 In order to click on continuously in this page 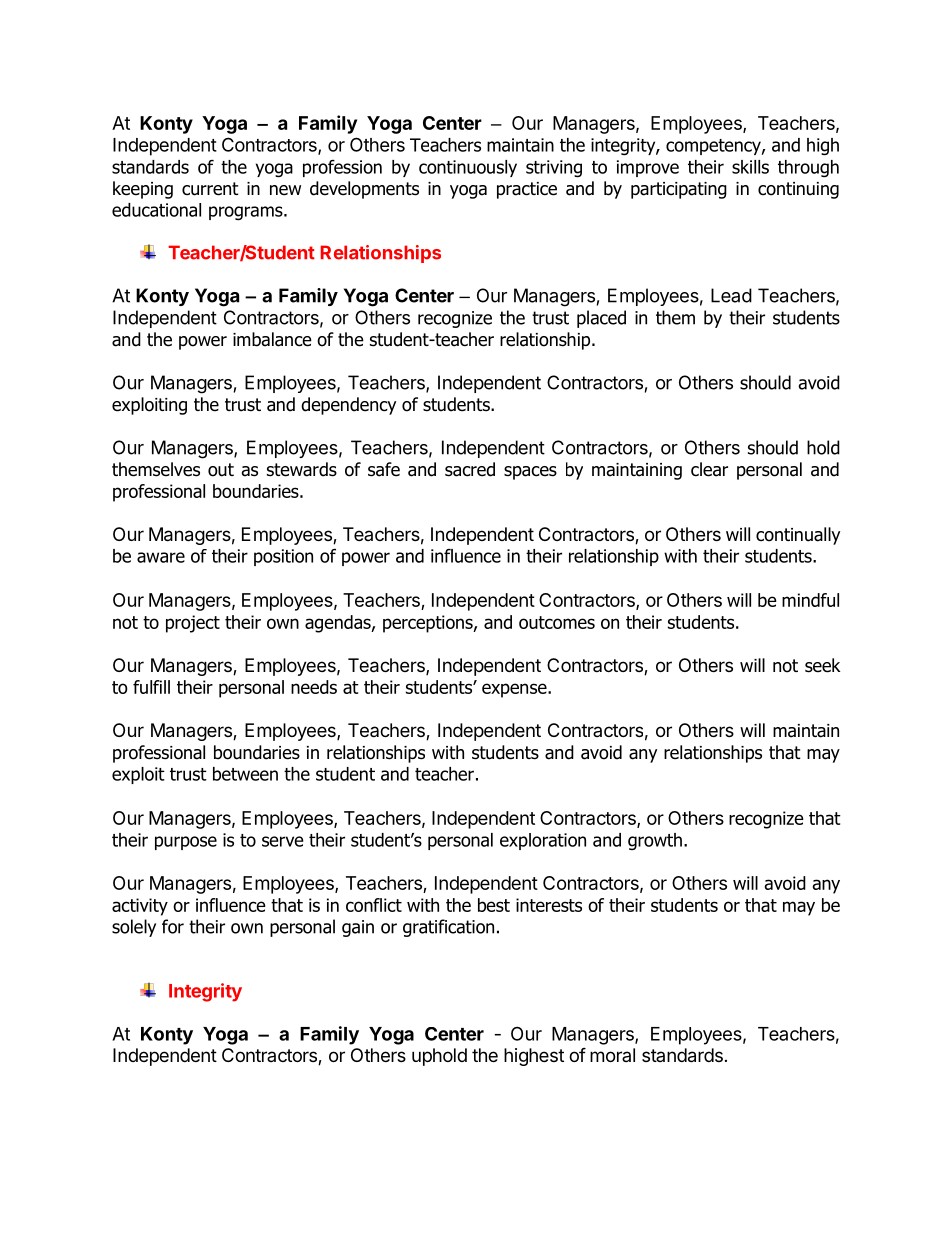, I will do `click(468, 168)`.
